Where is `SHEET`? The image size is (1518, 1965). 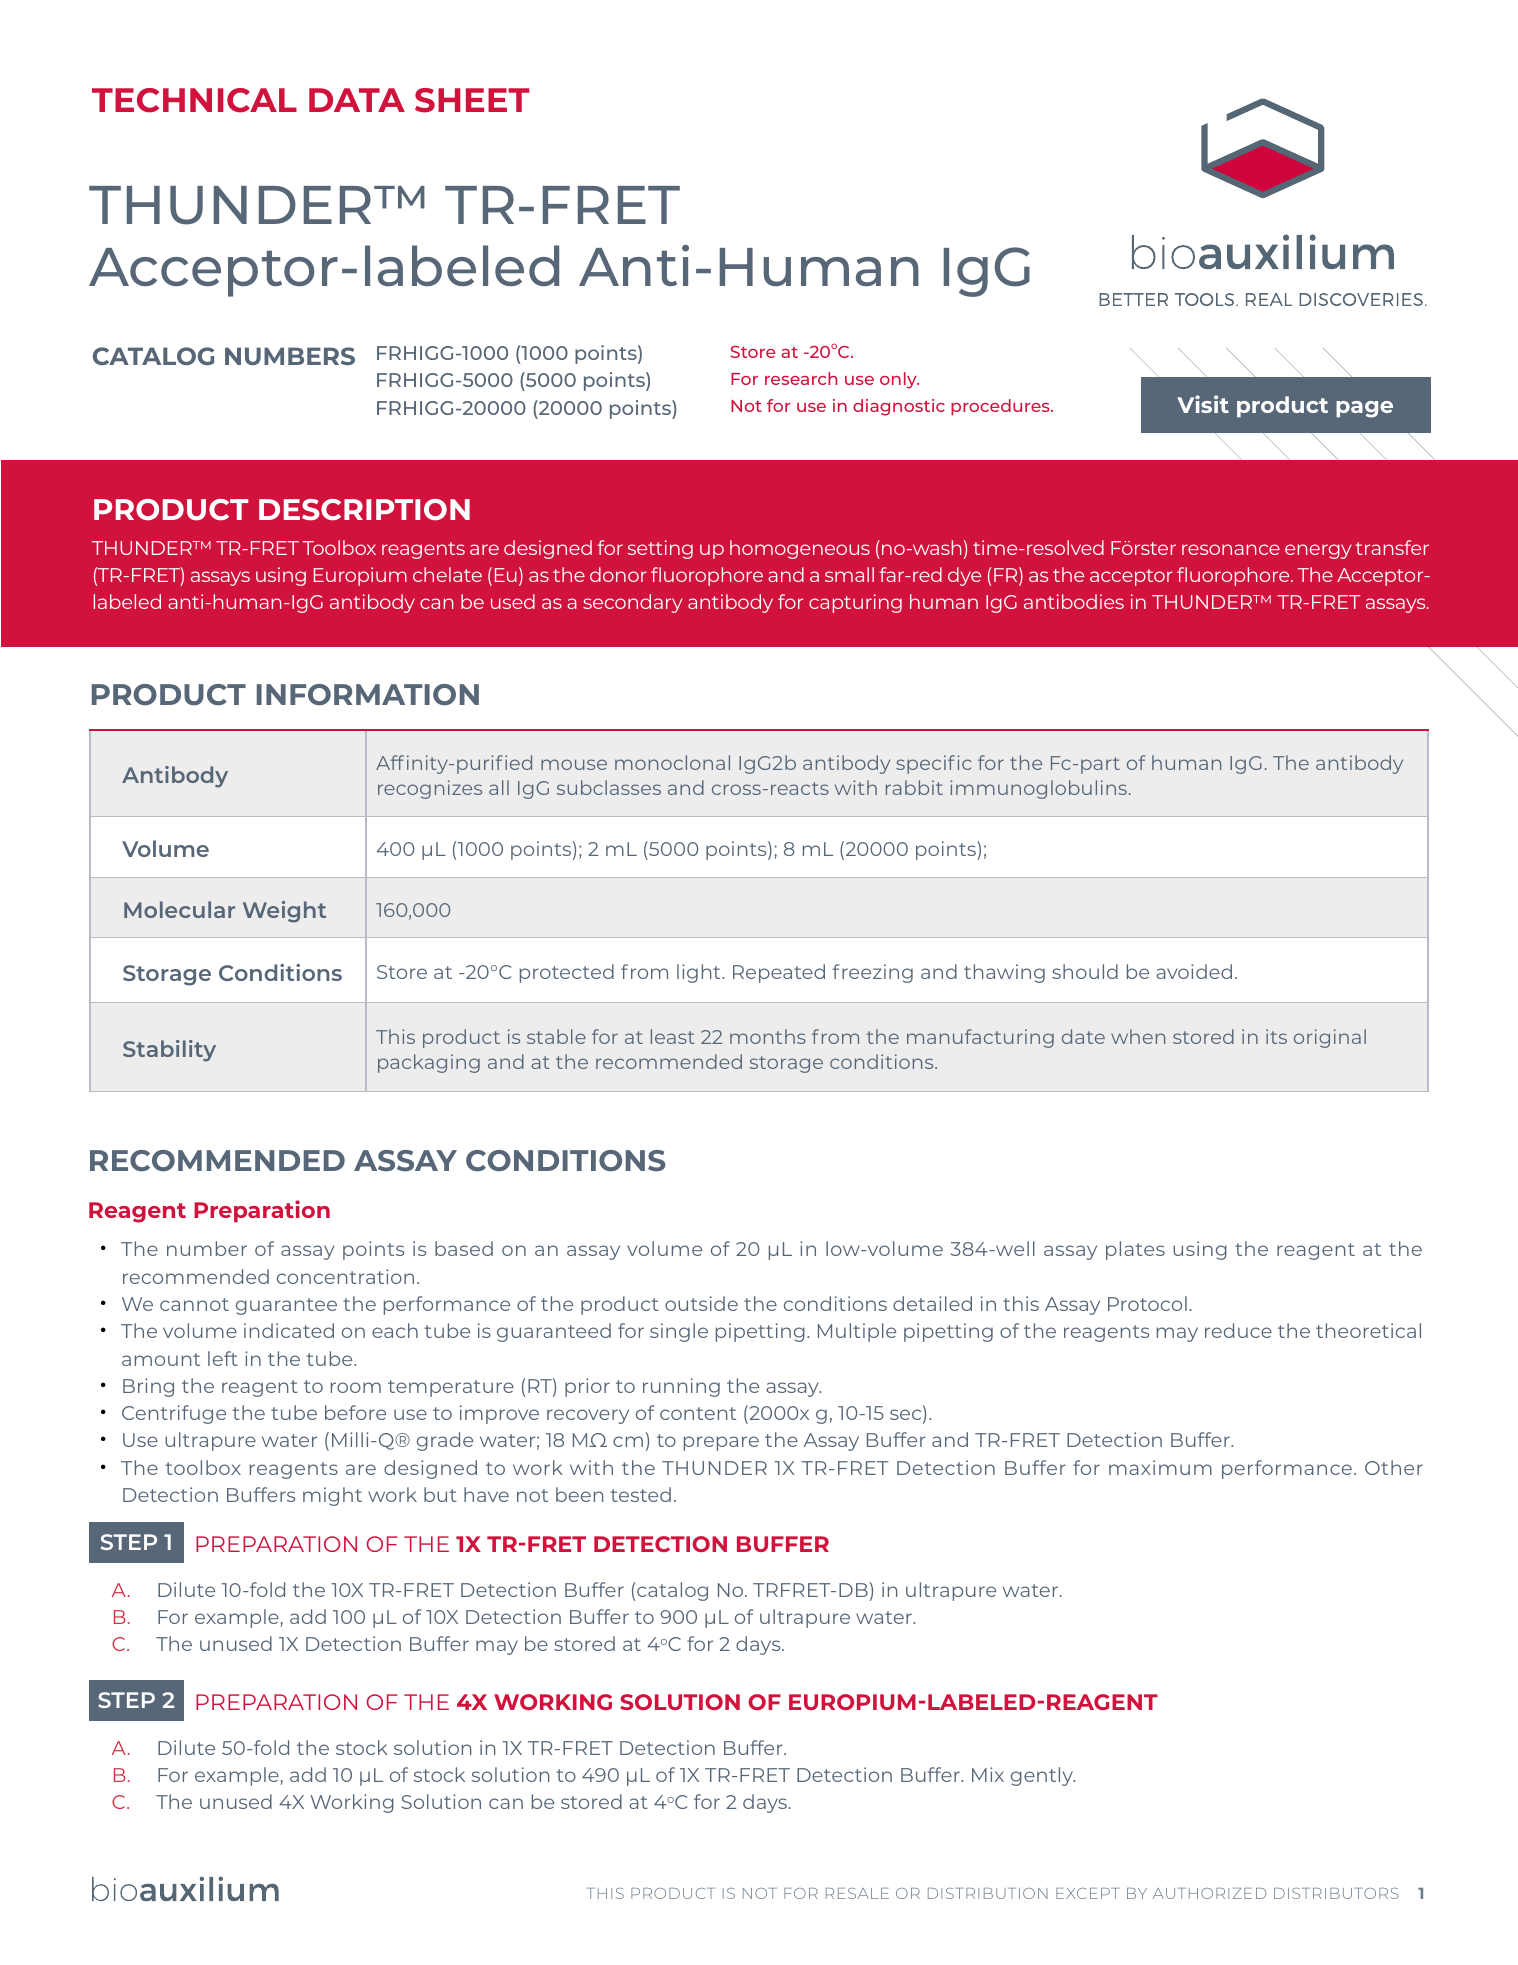
SHEET is located at coordinates (472, 100).
